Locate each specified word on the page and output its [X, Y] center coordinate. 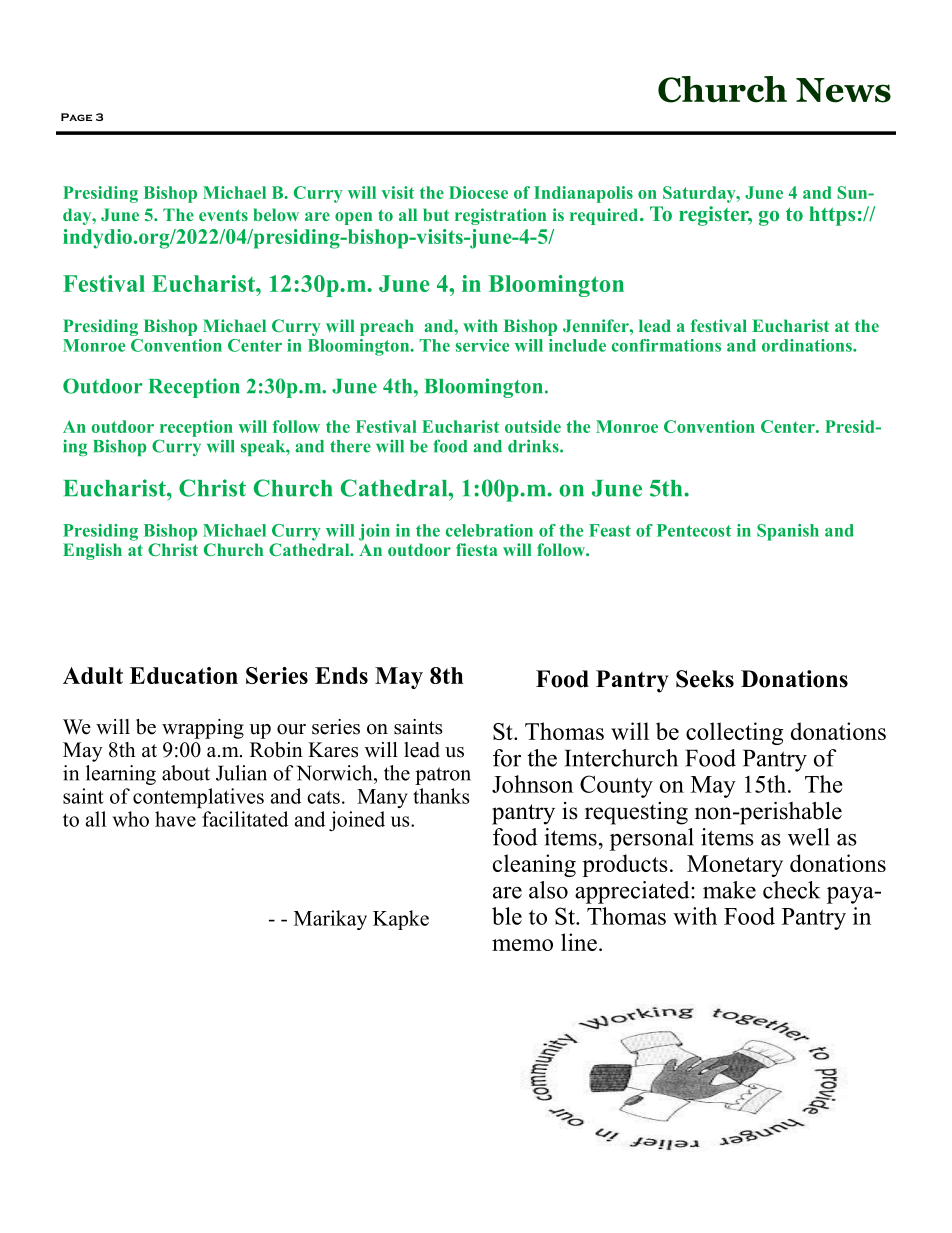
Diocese [478, 192]
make [729, 890]
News [843, 90]
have [175, 819]
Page [76, 117]
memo [522, 945]
